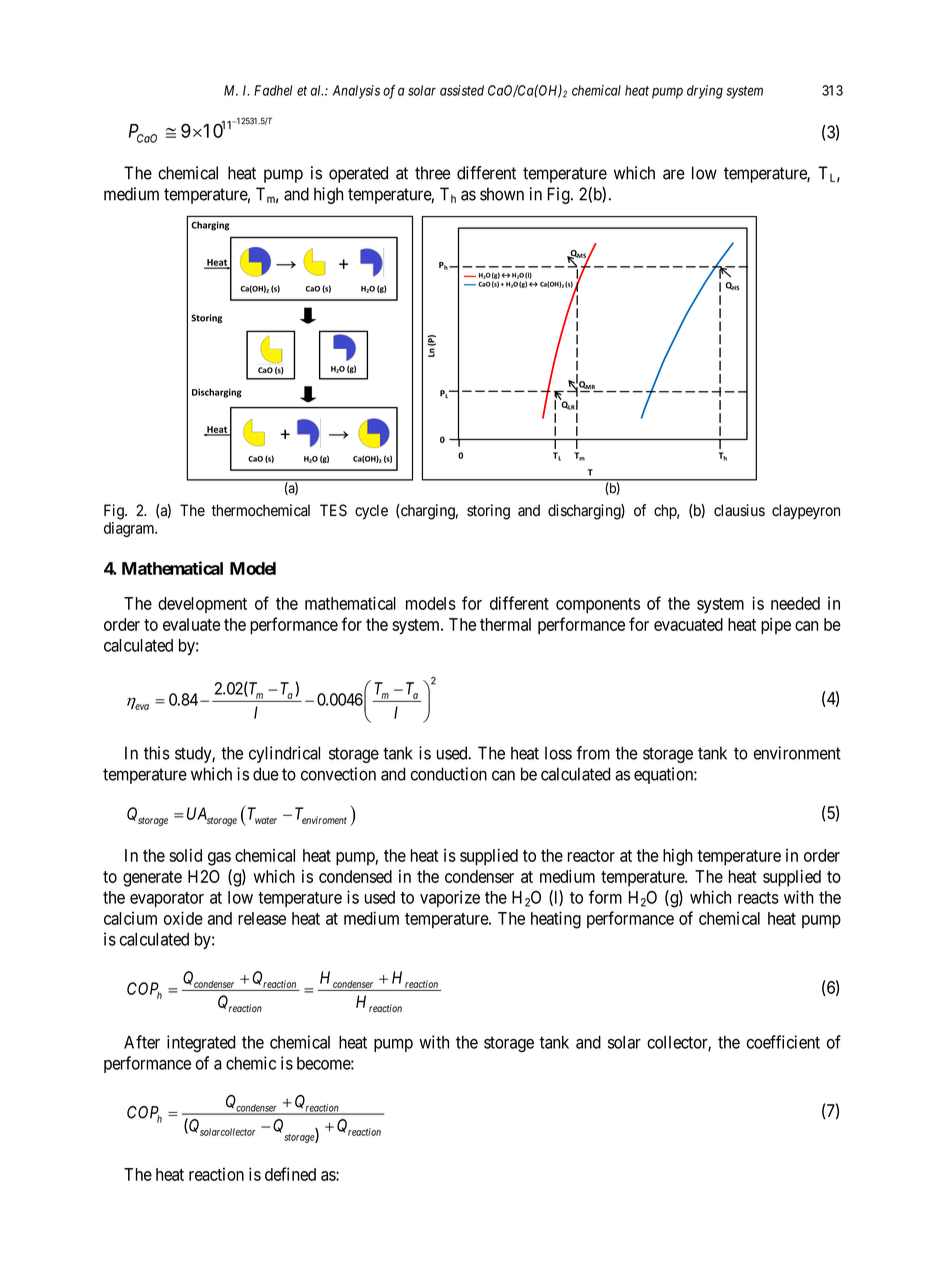  What do you see at coordinates (290, 1174) in the document?
I see `defined` at bounding box center [290, 1174].
